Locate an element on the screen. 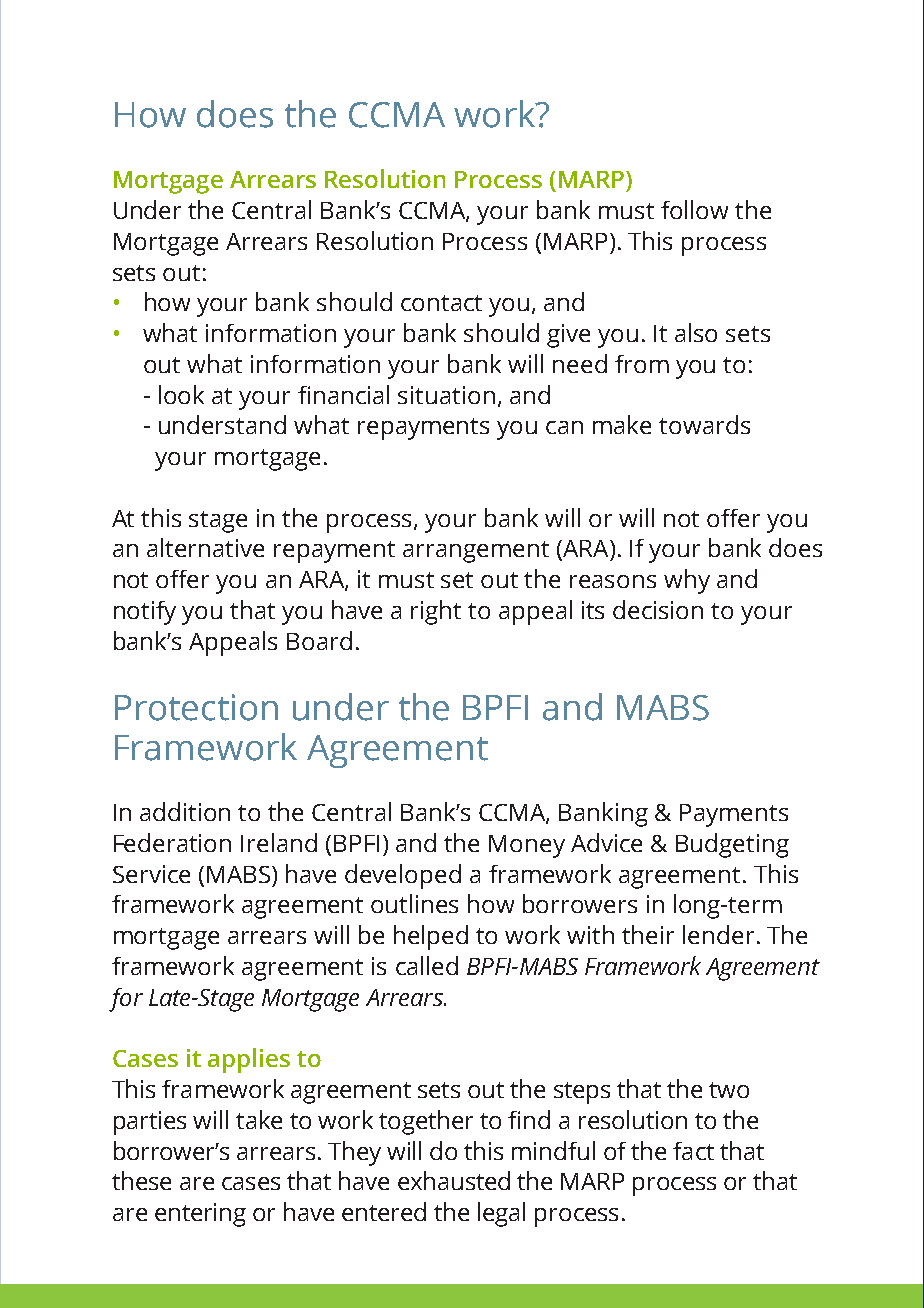 The width and height of the screenshot is (924, 1308). exhausted is located at coordinates (454, 1180).
